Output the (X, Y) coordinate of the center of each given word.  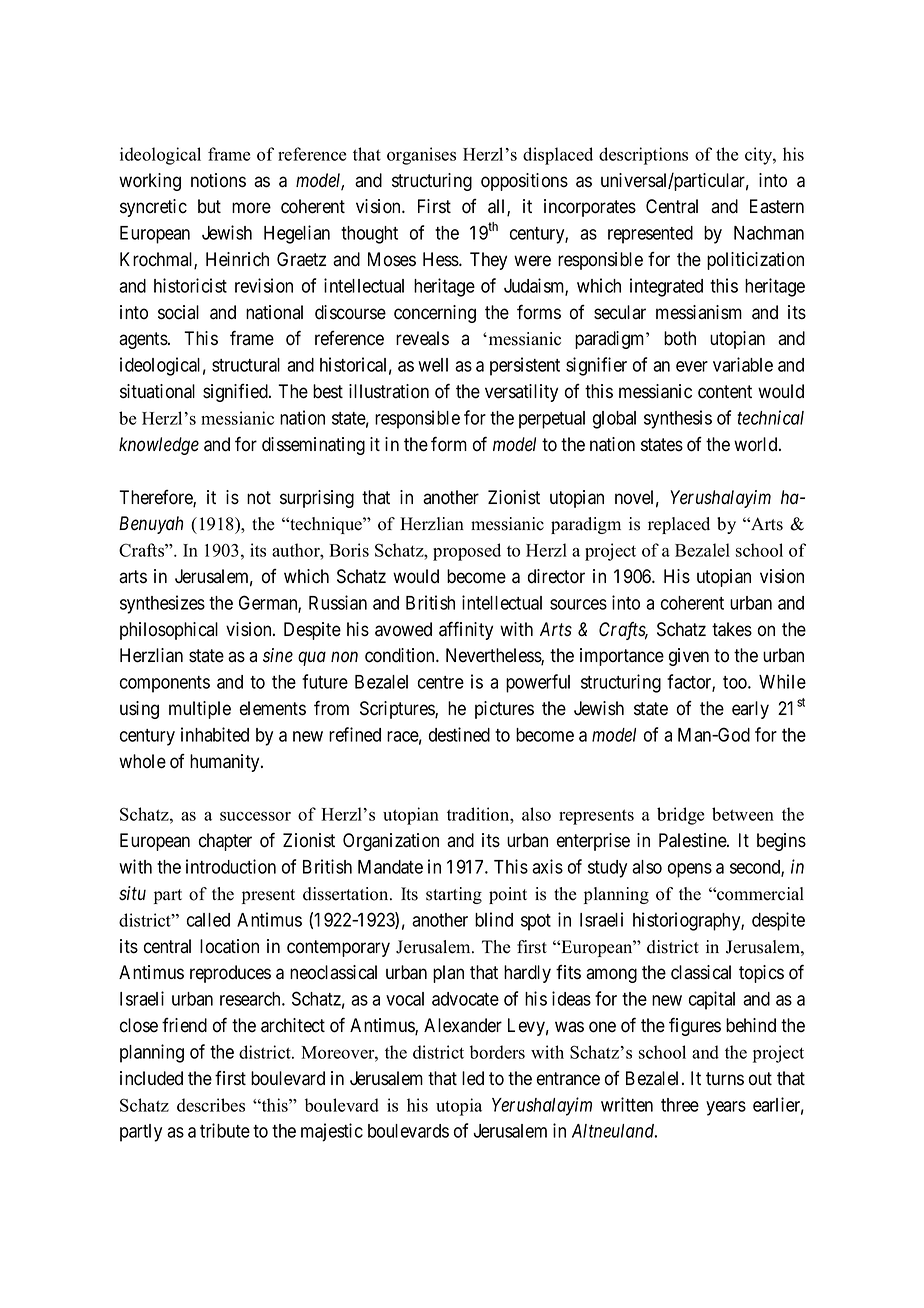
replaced (679, 525)
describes (211, 1105)
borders (497, 1052)
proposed (467, 552)
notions (218, 180)
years (726, 1108)
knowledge (159, 446)
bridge (680, 816)
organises (421, 156)
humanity (226, 763)
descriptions (643, 156)
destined (459, 734)
